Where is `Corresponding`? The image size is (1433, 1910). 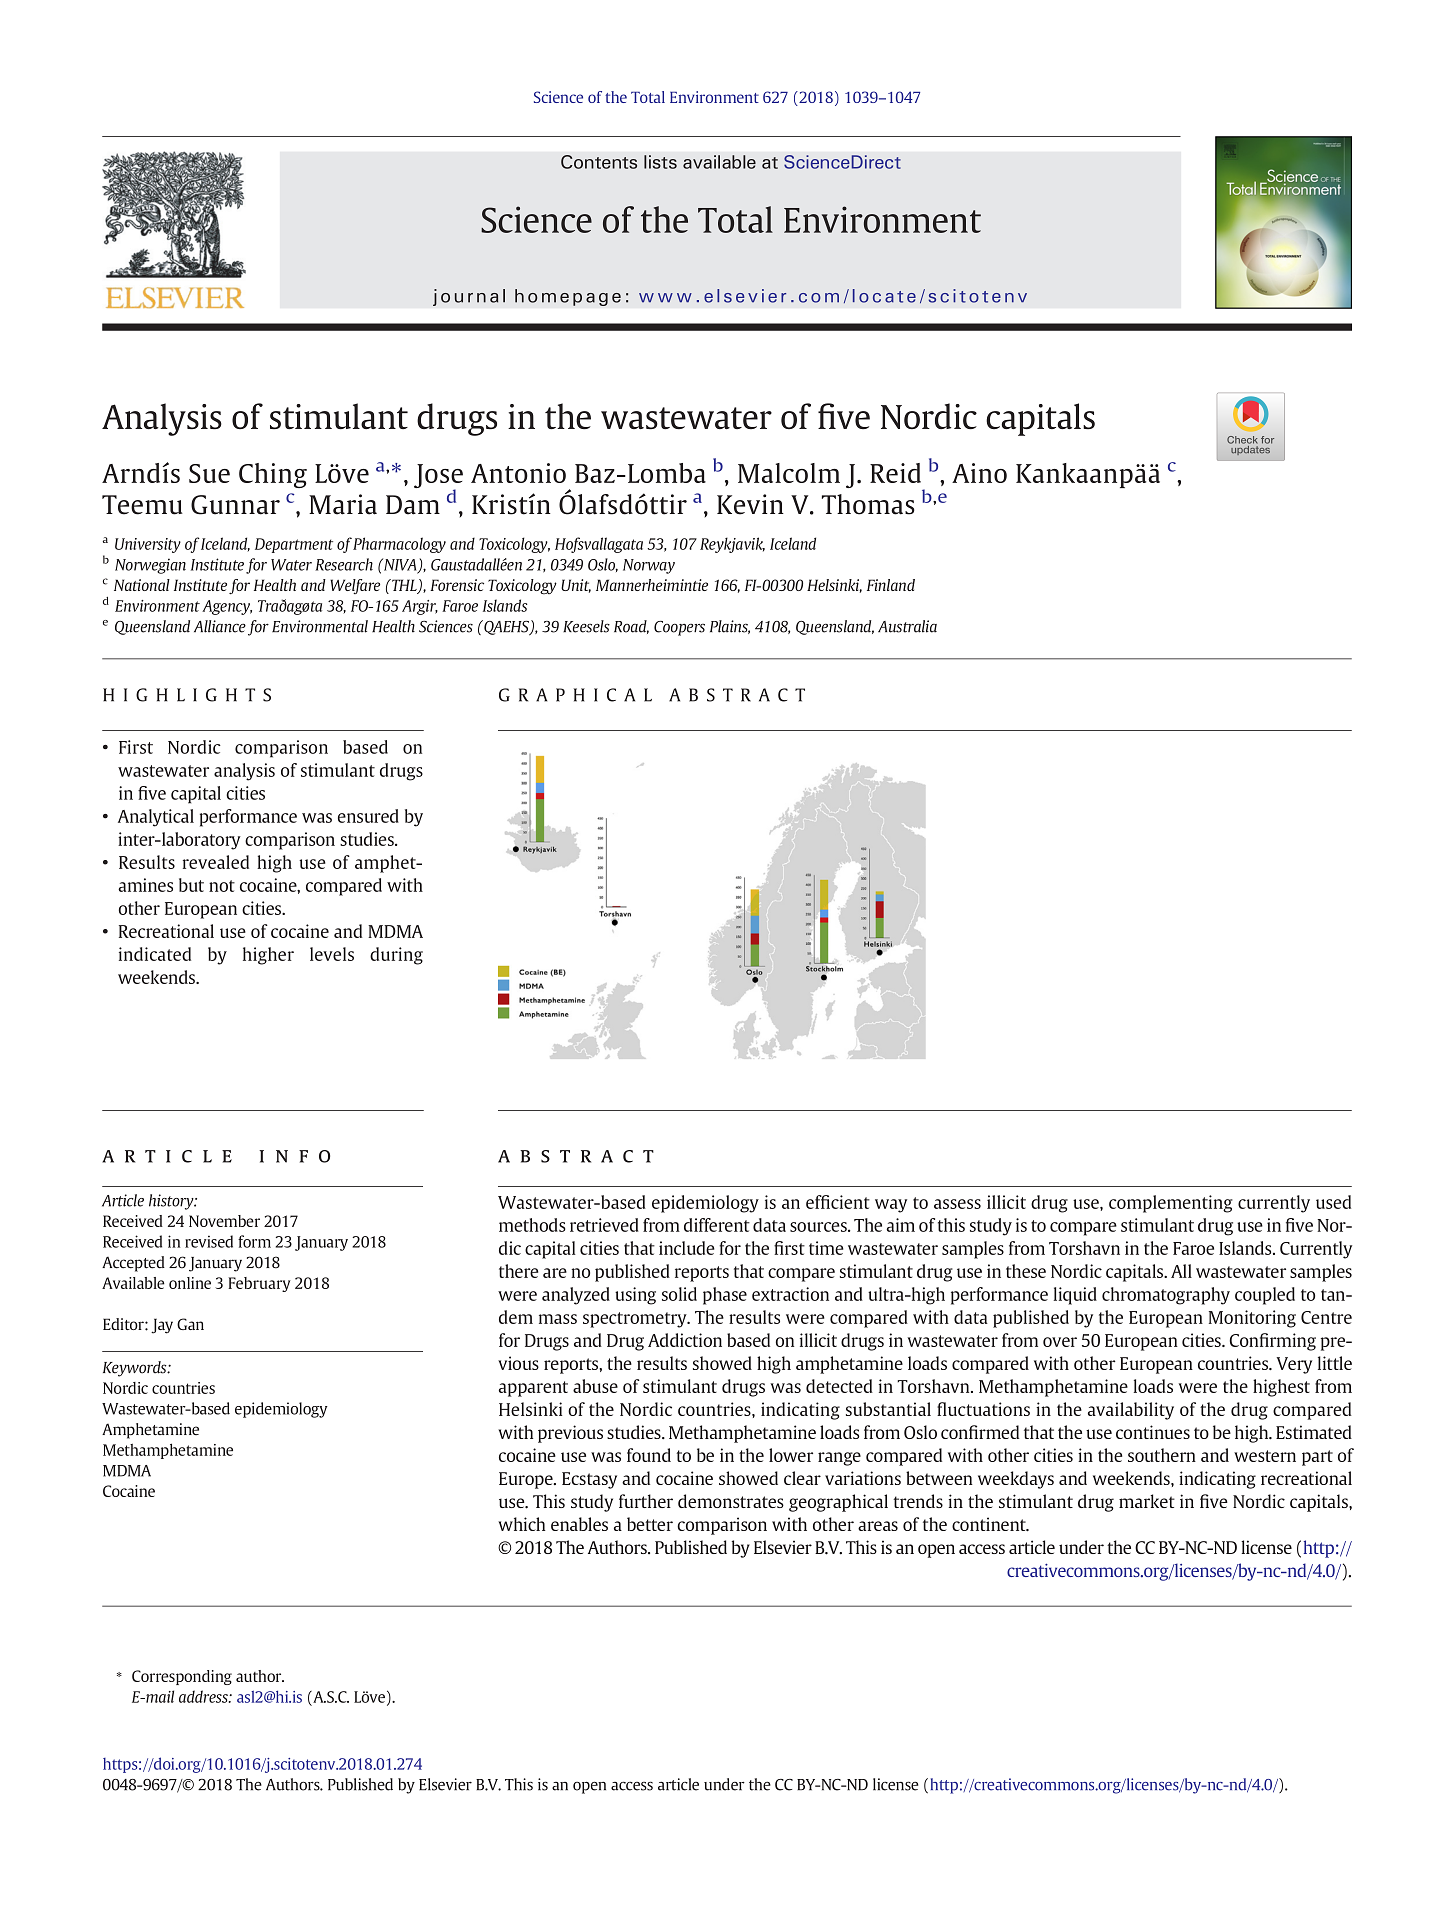
Corresponding is located at coordinates (182, 1677).
